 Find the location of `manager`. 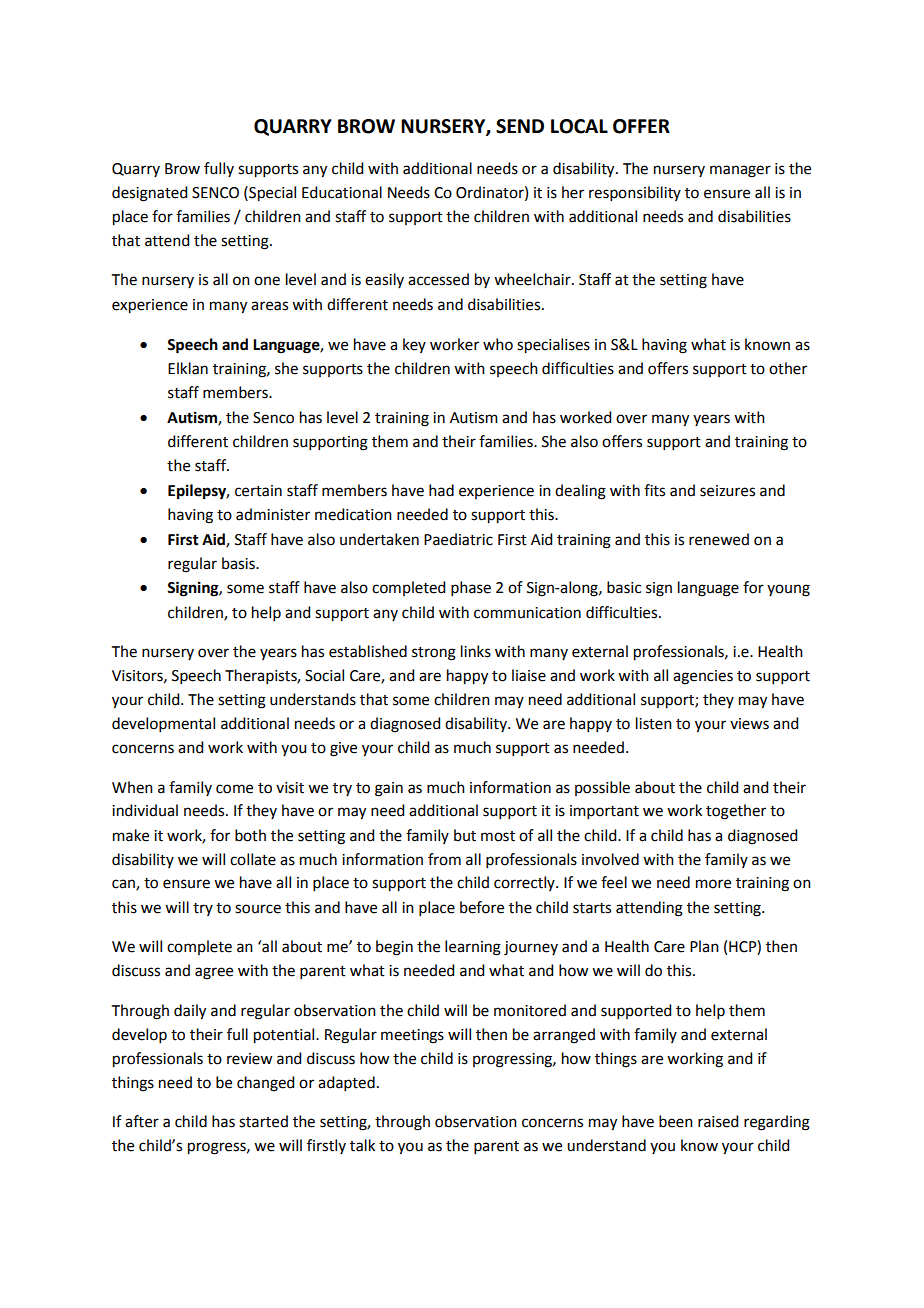

manager is located at coordinates (740, 171).
